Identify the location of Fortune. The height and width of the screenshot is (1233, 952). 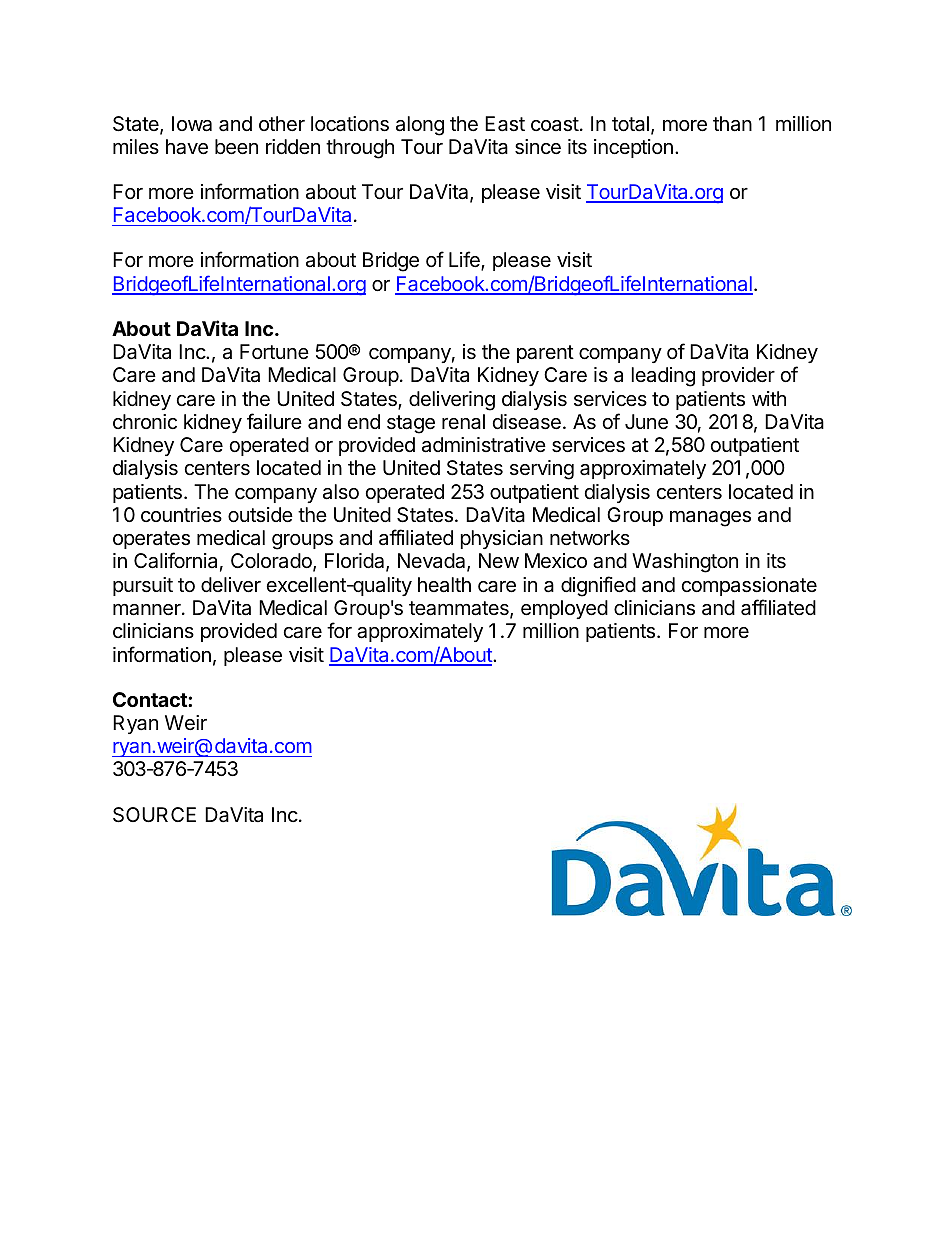
(274, 351).
